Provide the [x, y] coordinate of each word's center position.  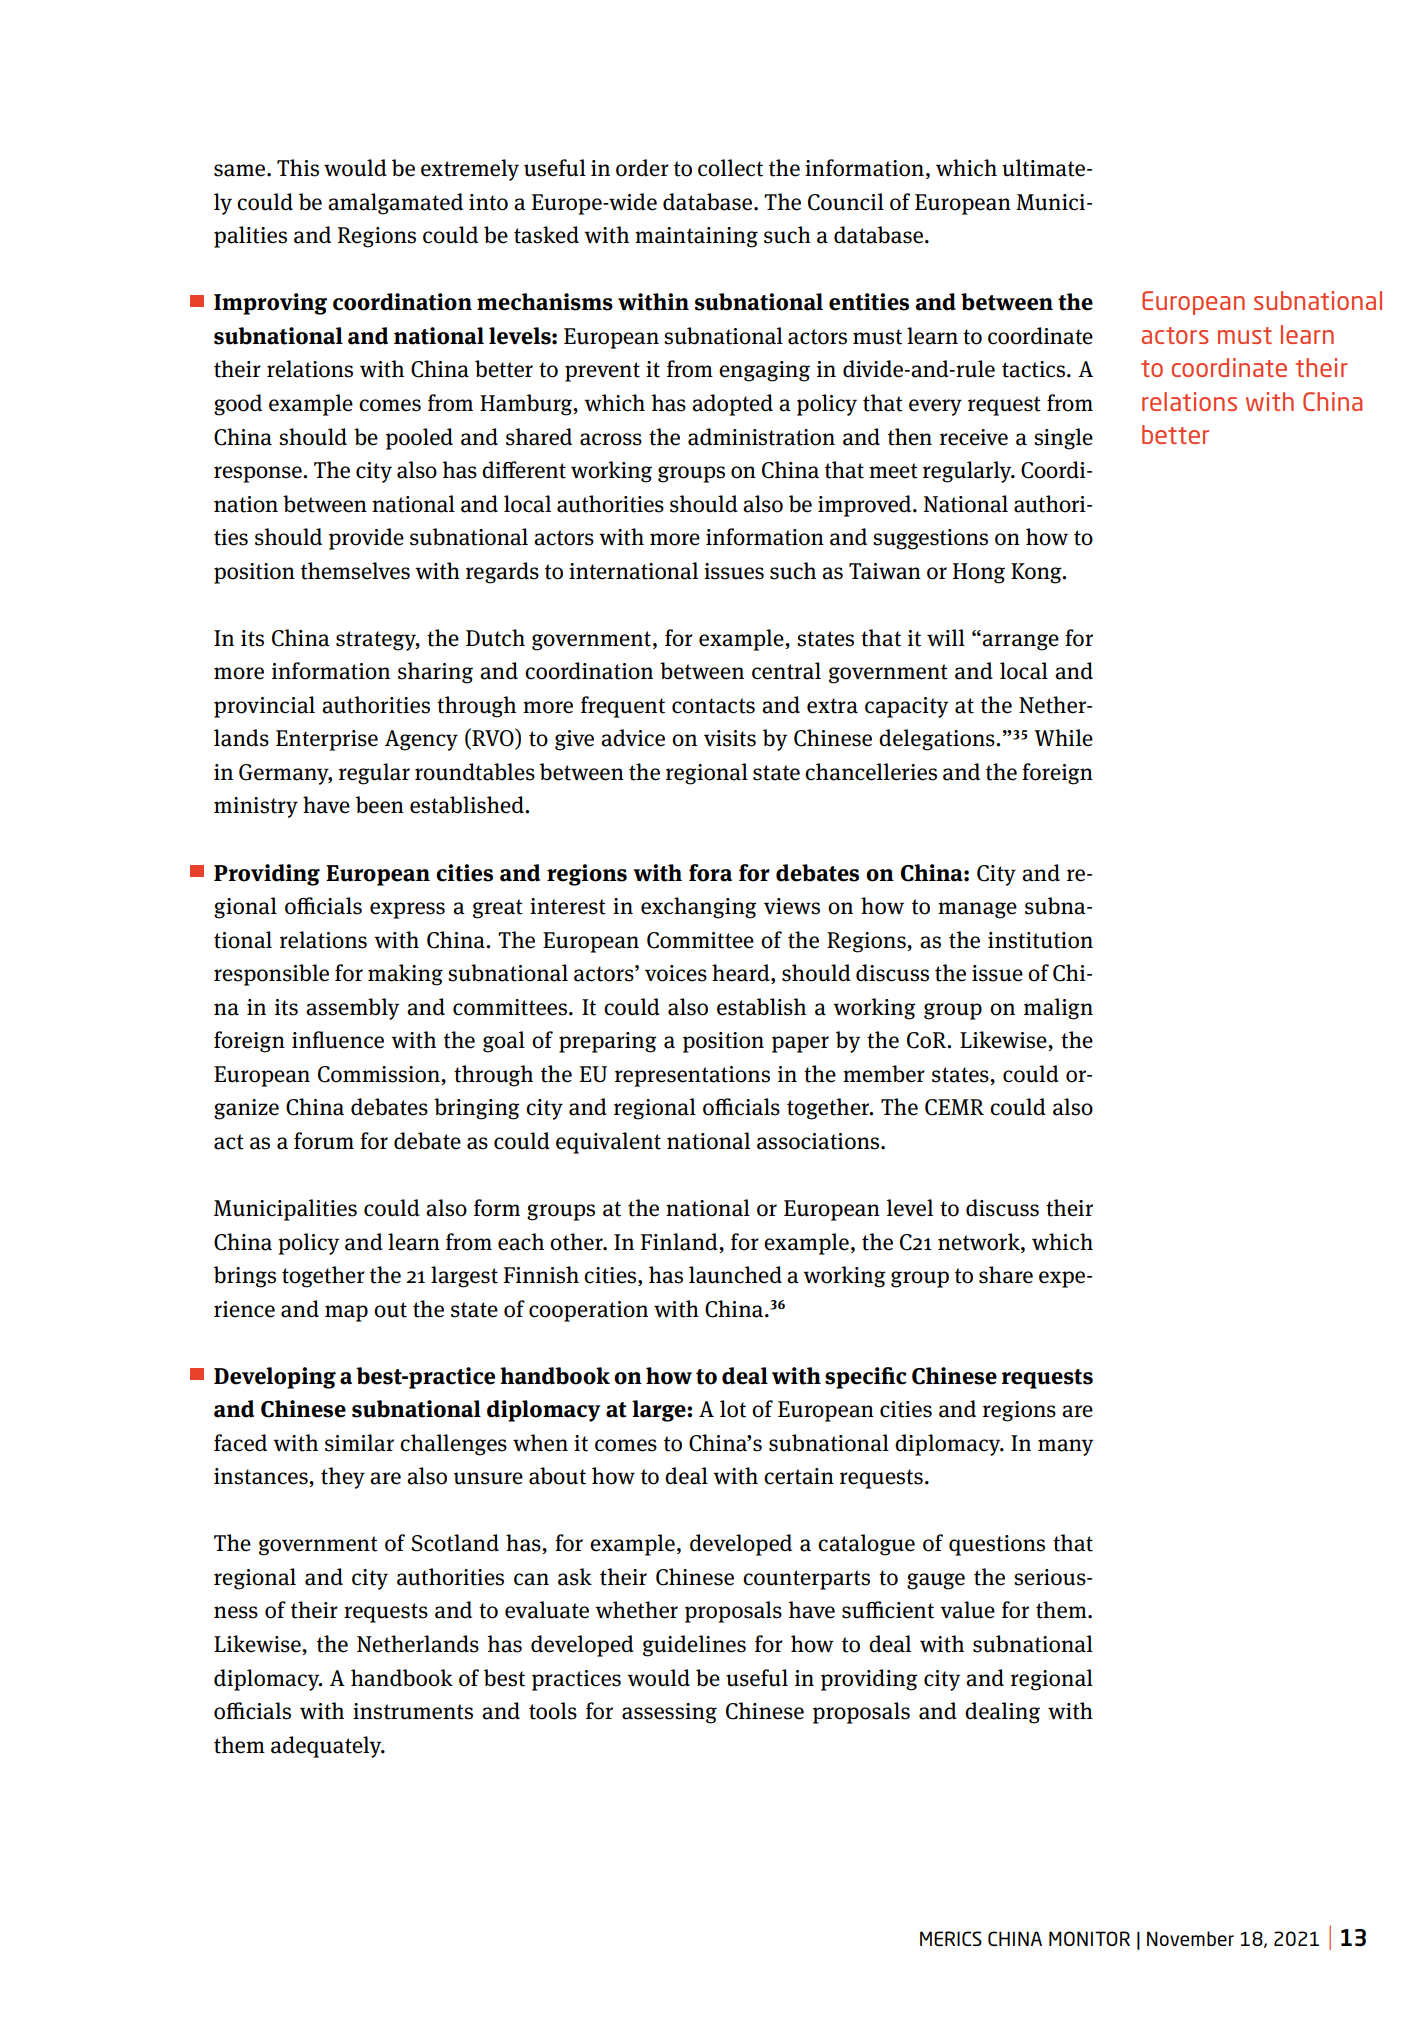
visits [730, 738]
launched [735, 1275]
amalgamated [395, 204]
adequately [327, 1747]
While [1063, 738]
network [980, 1242]
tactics [1035, 369]
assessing [669, 1713]
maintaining [696, 237]
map [346, 1313]
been [380, 805]
